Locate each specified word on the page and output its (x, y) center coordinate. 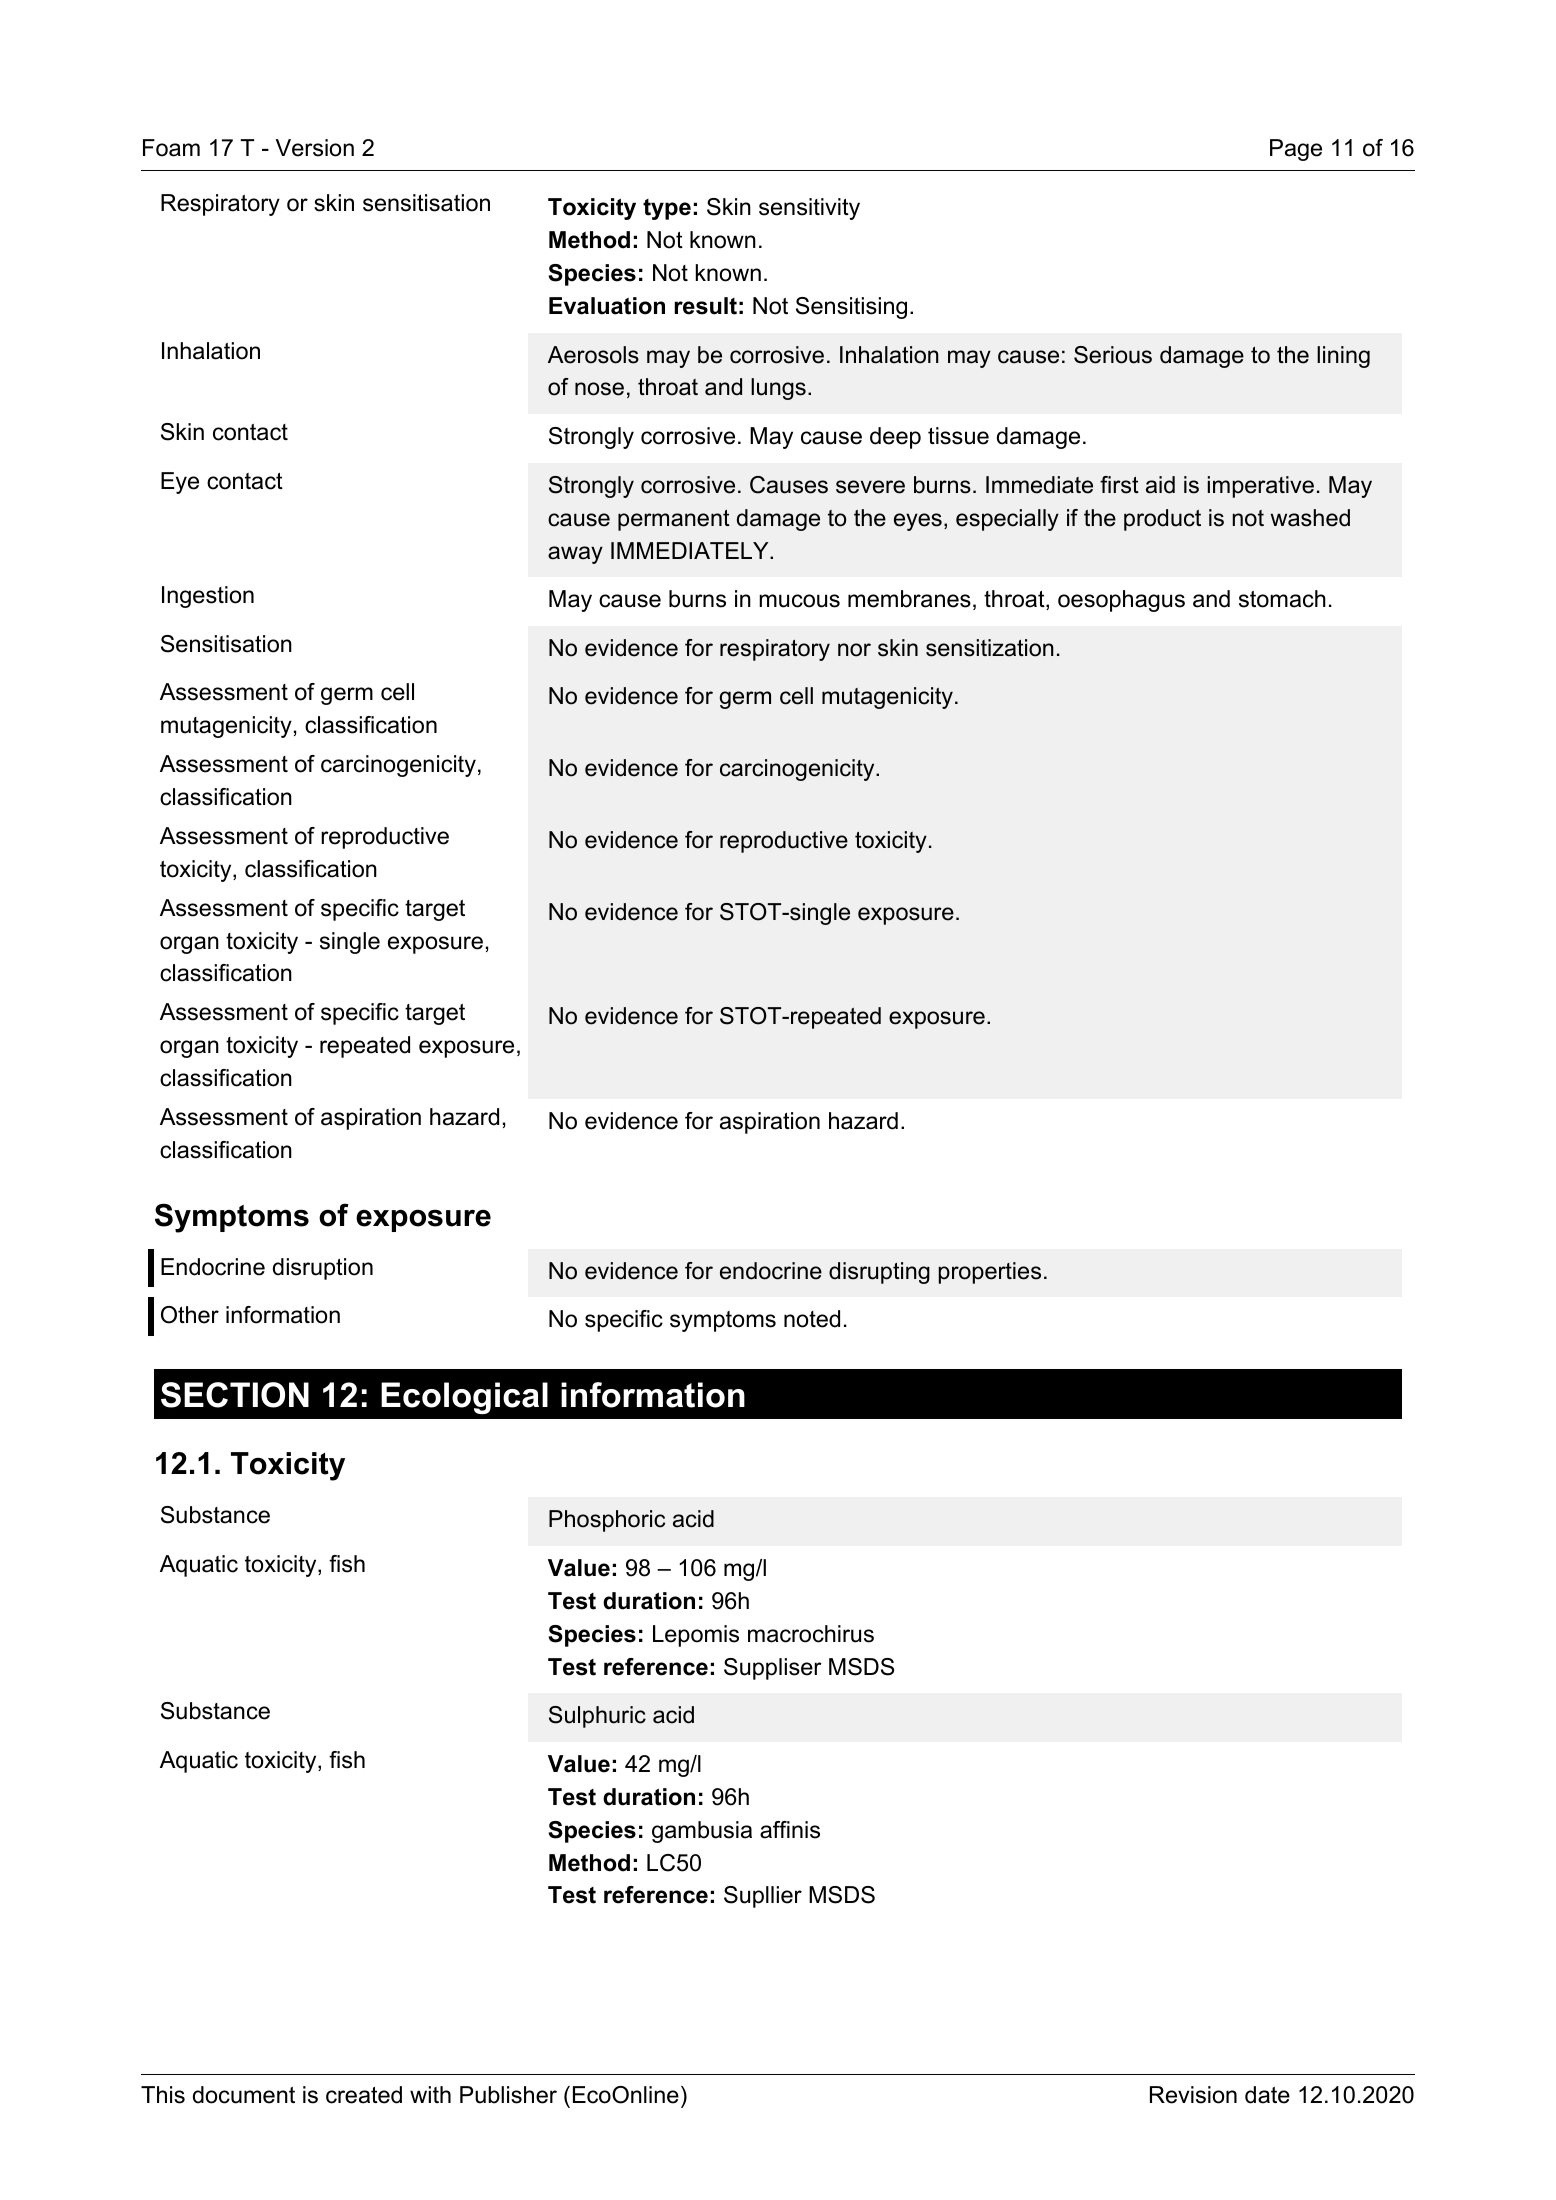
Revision (1193, 2095)
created (364, 2095)
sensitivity (809, 209)
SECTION (235, 1395)
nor (854, 650)
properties (989, 1273)
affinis (790, 1830)
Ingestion (208, 597)
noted (812, 1319)
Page (1296, 150)
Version (314, 148)
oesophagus (1121, 601)
